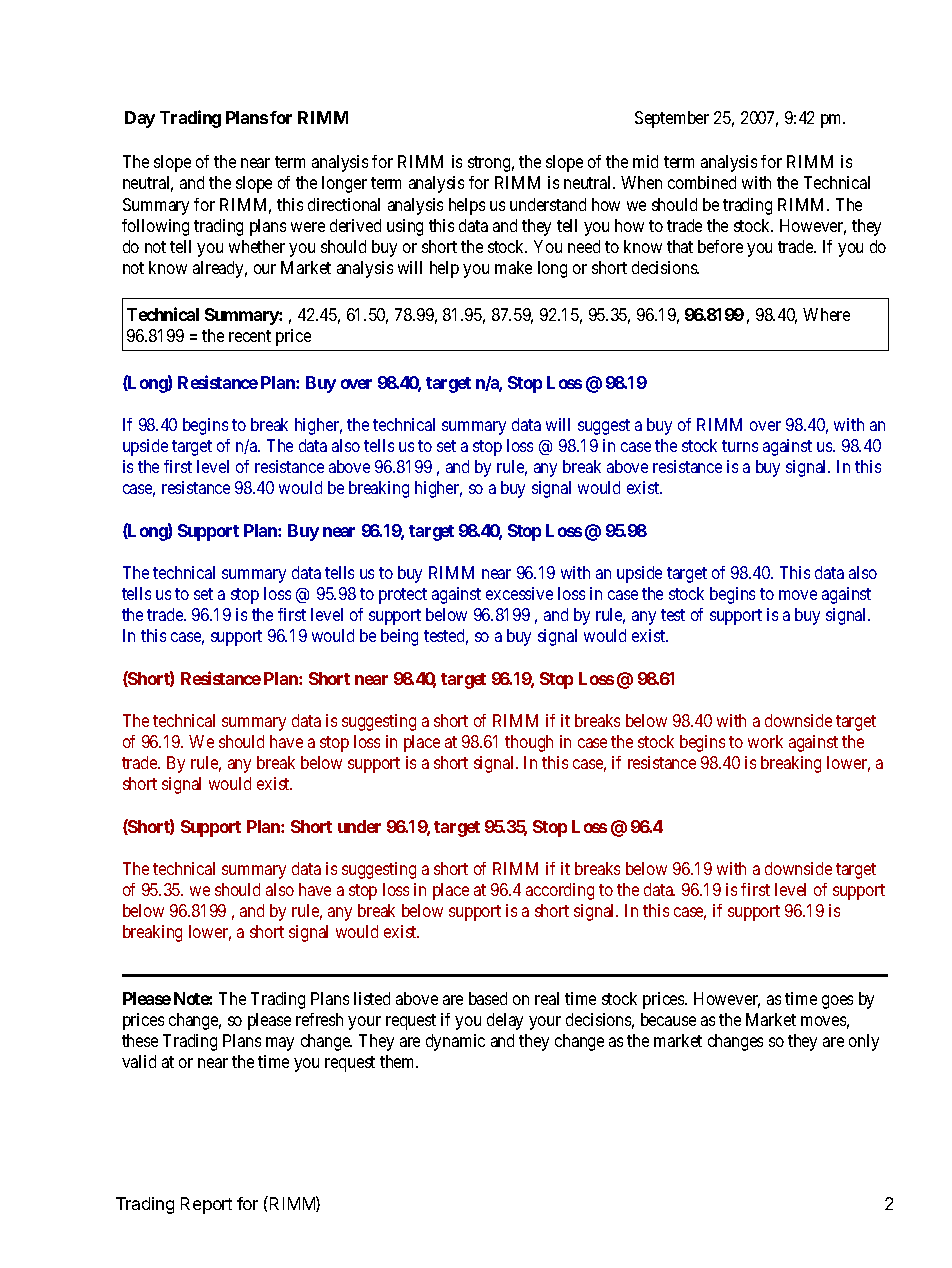  What do you see at coordinates (206, 1205) in the page?
I see `Report` at bounding box center [206, 1205].
